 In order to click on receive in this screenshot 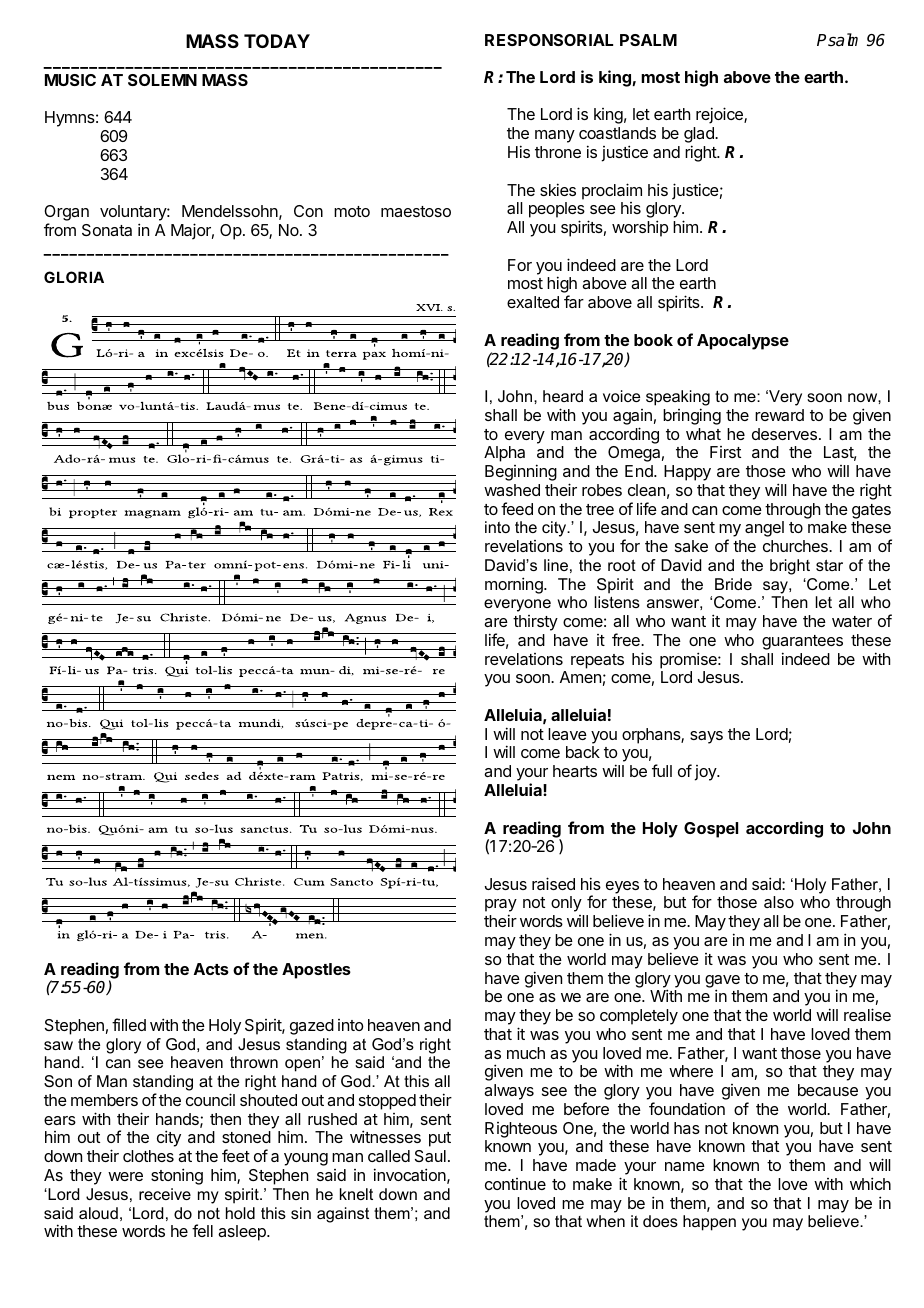, I will do `click(165, 1194)`.
